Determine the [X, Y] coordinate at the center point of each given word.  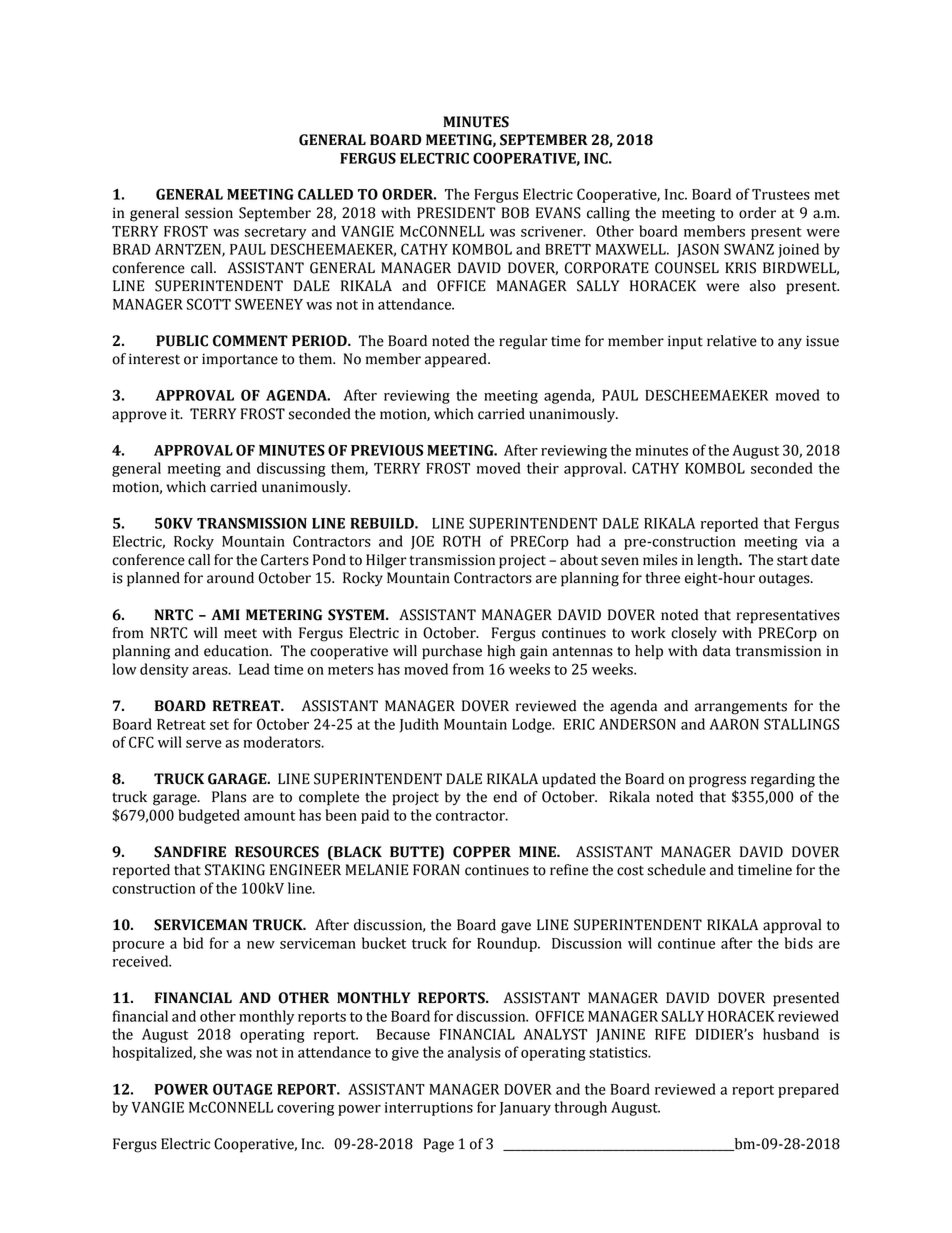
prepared [808, 1090]
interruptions [429, 1109]
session [209, 213]
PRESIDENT [456, 213]
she [211, 1052]
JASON [698, 250]
